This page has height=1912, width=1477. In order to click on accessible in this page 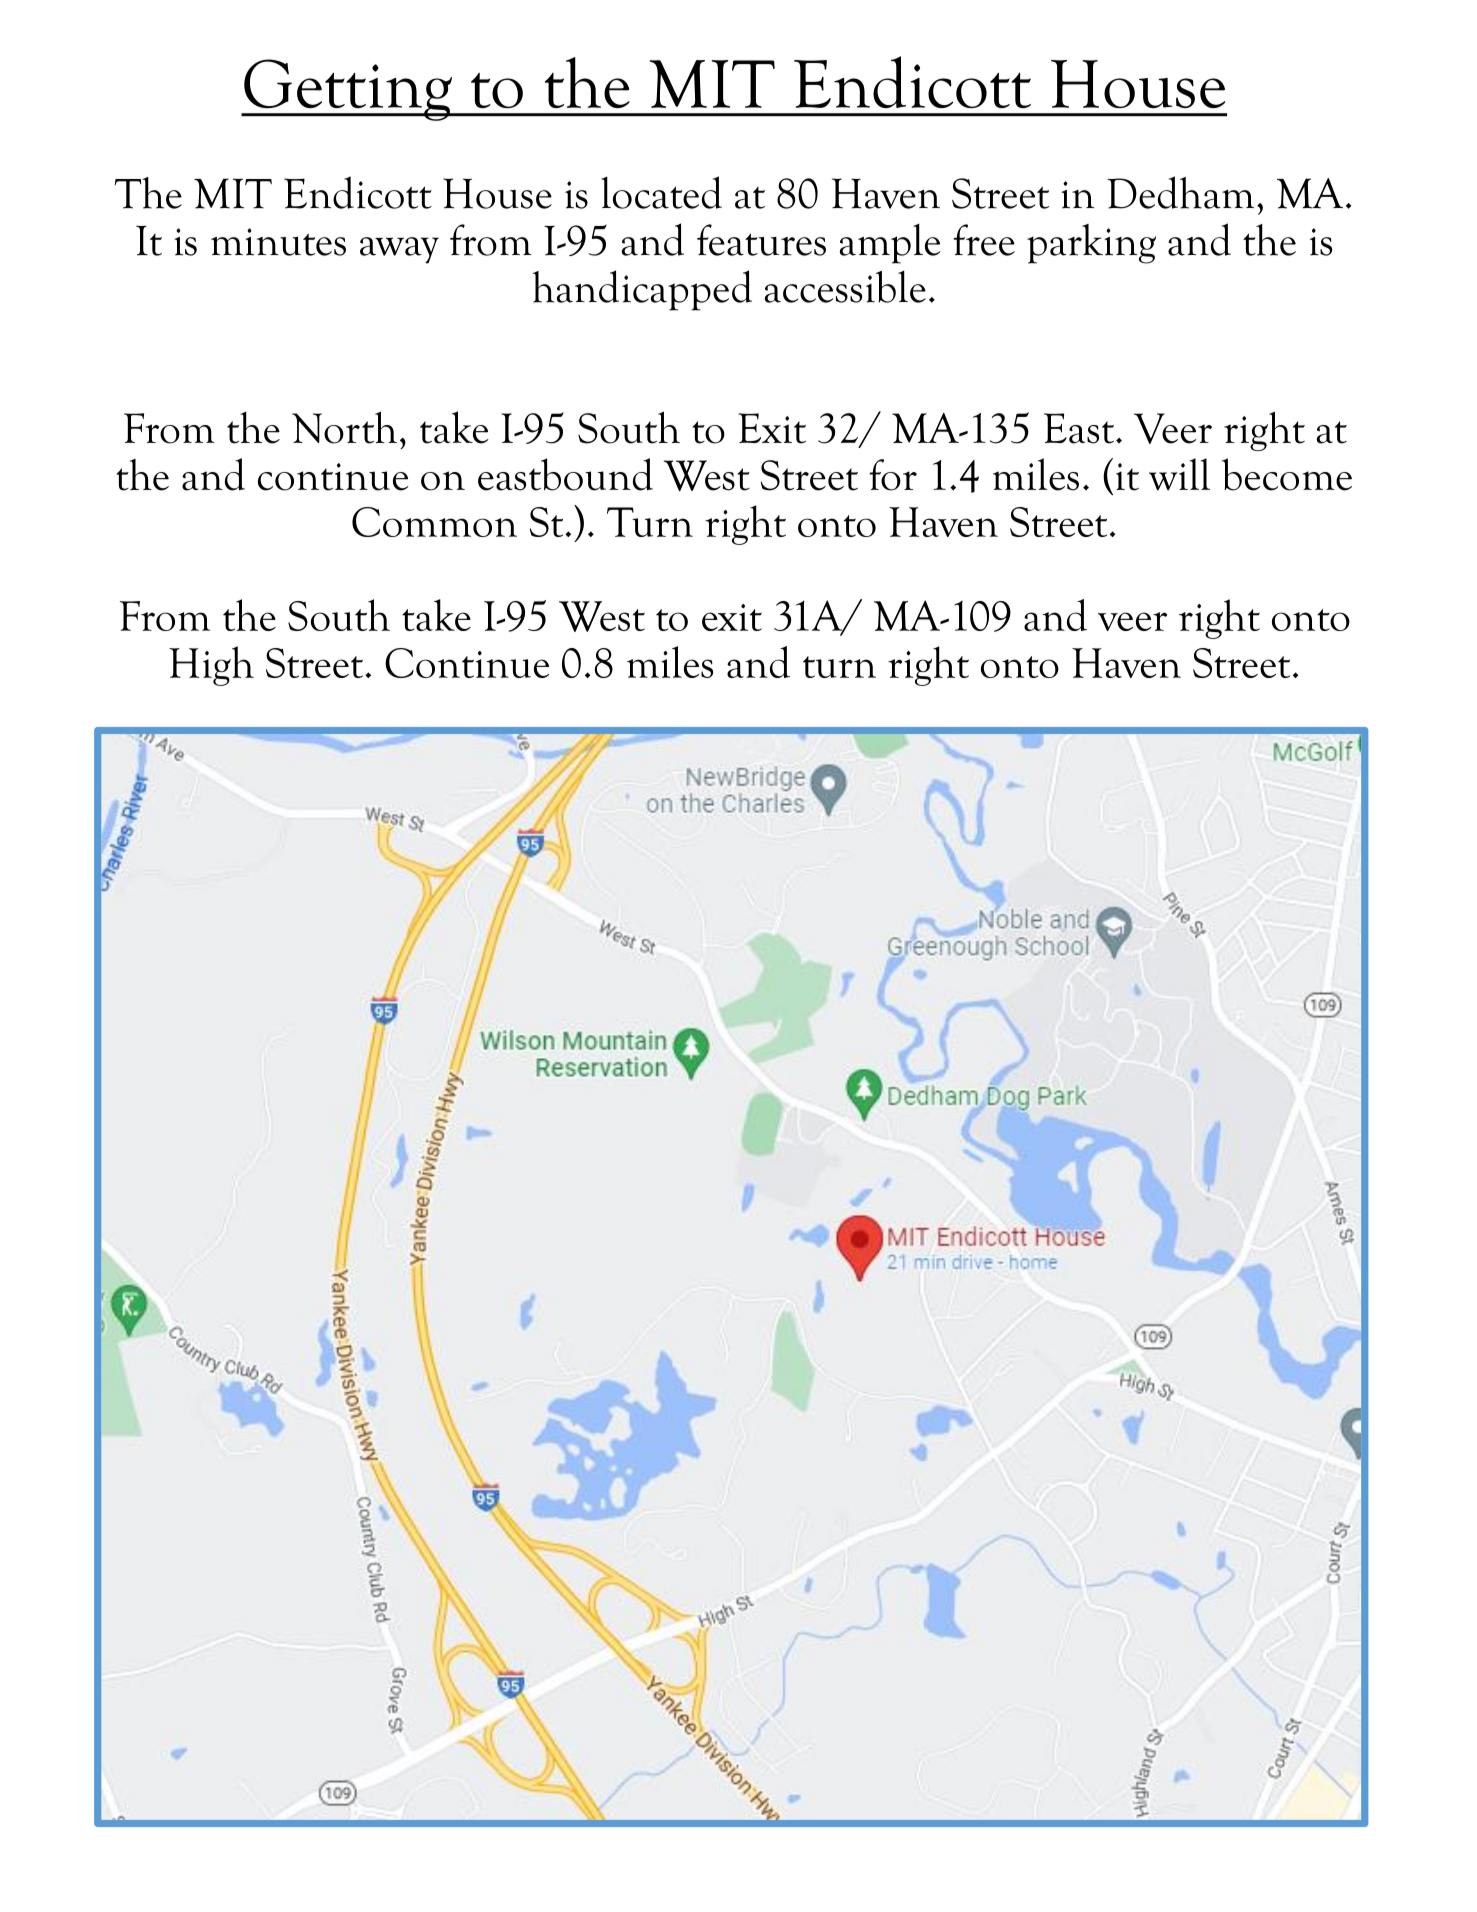, I will do `click(845, 287)`.
